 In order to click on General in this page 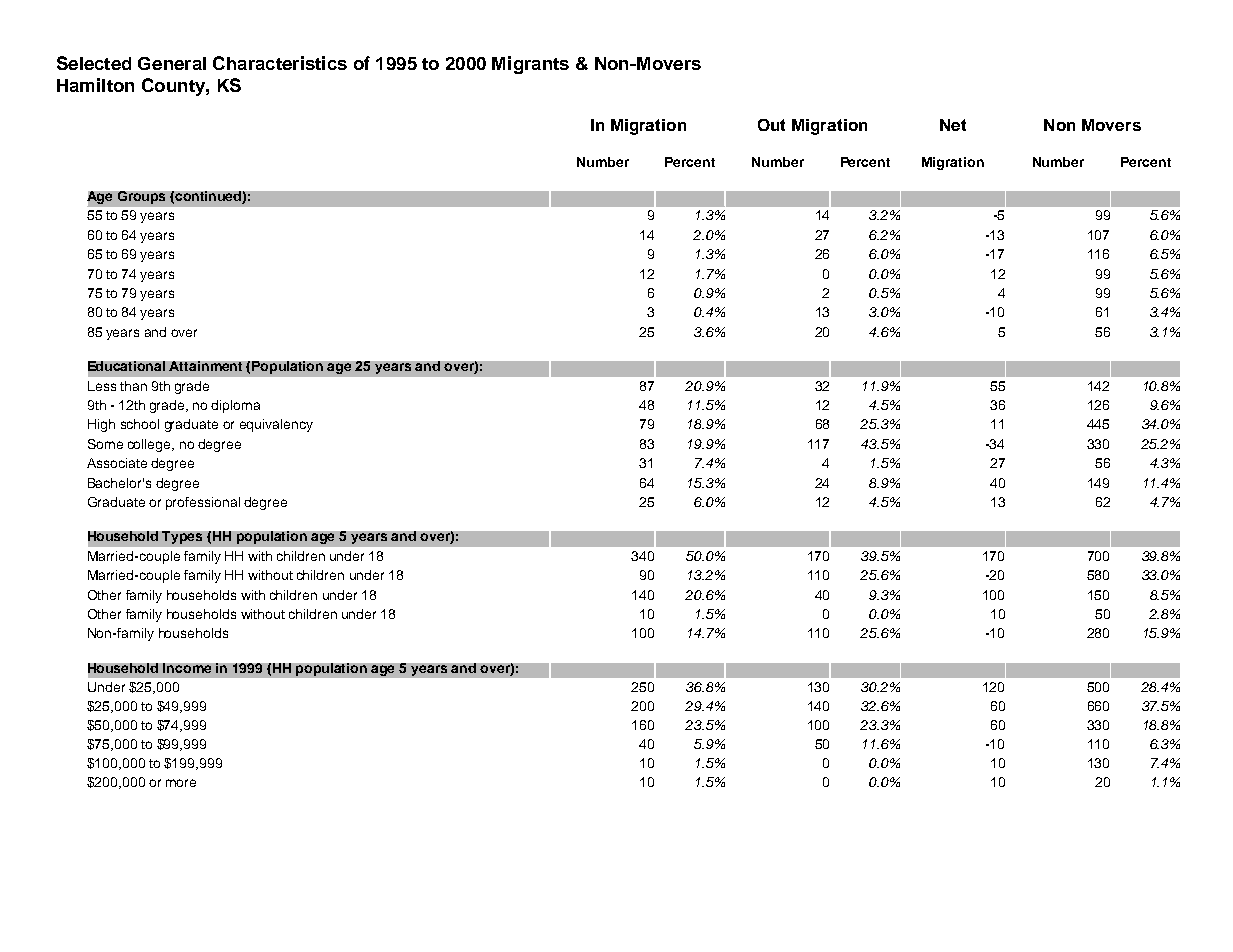, I will do `click(172, 63)`.
